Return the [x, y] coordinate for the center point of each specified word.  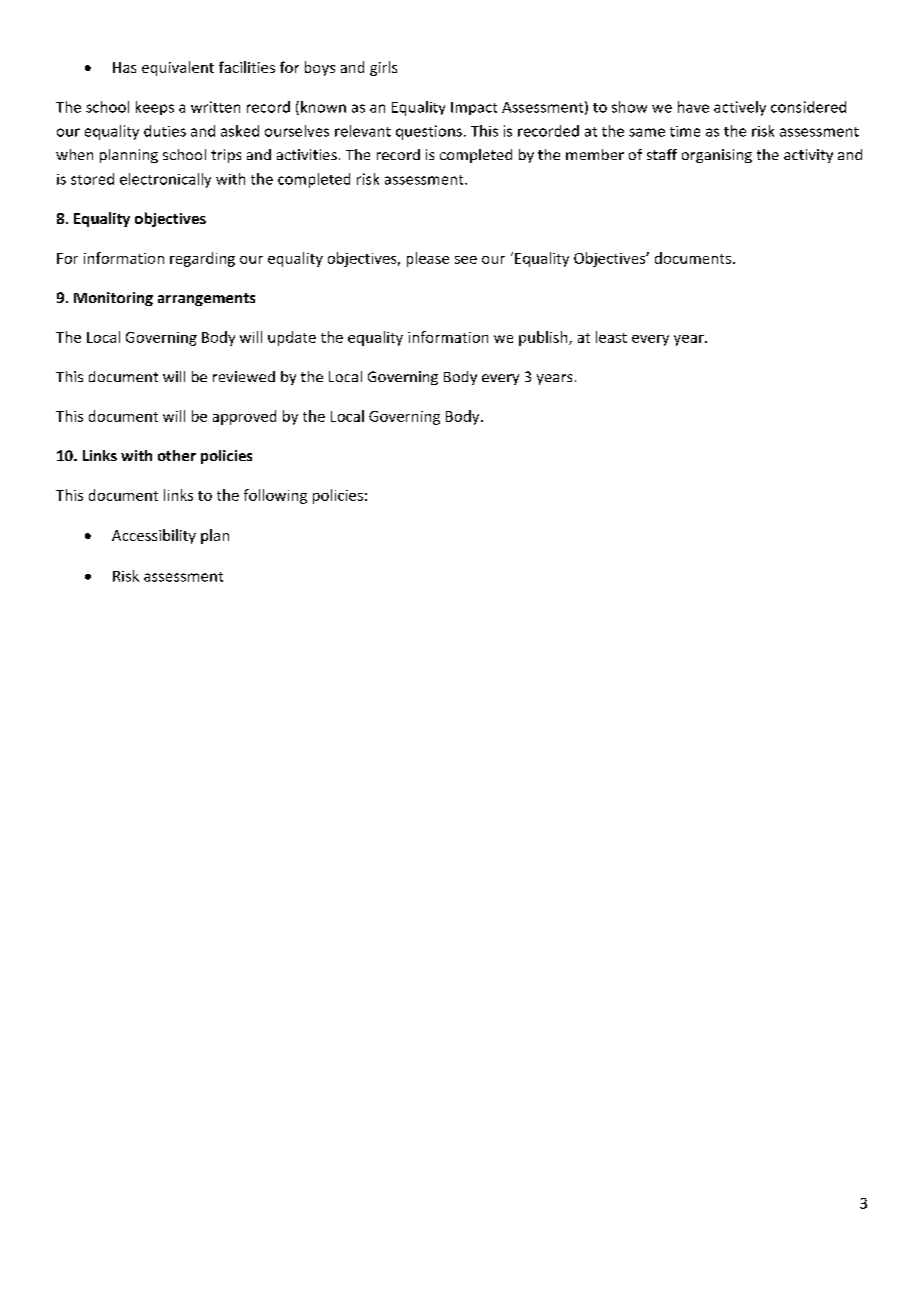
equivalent [178, 68]
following [275, 496]
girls [383, 68]
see [466, 260]
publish [544, 338]
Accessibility [154, 536]
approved [244, 417]
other [177, 455]
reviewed [244, 376]
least [611, 337]
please [428, 259]
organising [717, 156]
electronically [165, 180]
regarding [202, 259]
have [693, 107]
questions [429, 132]
